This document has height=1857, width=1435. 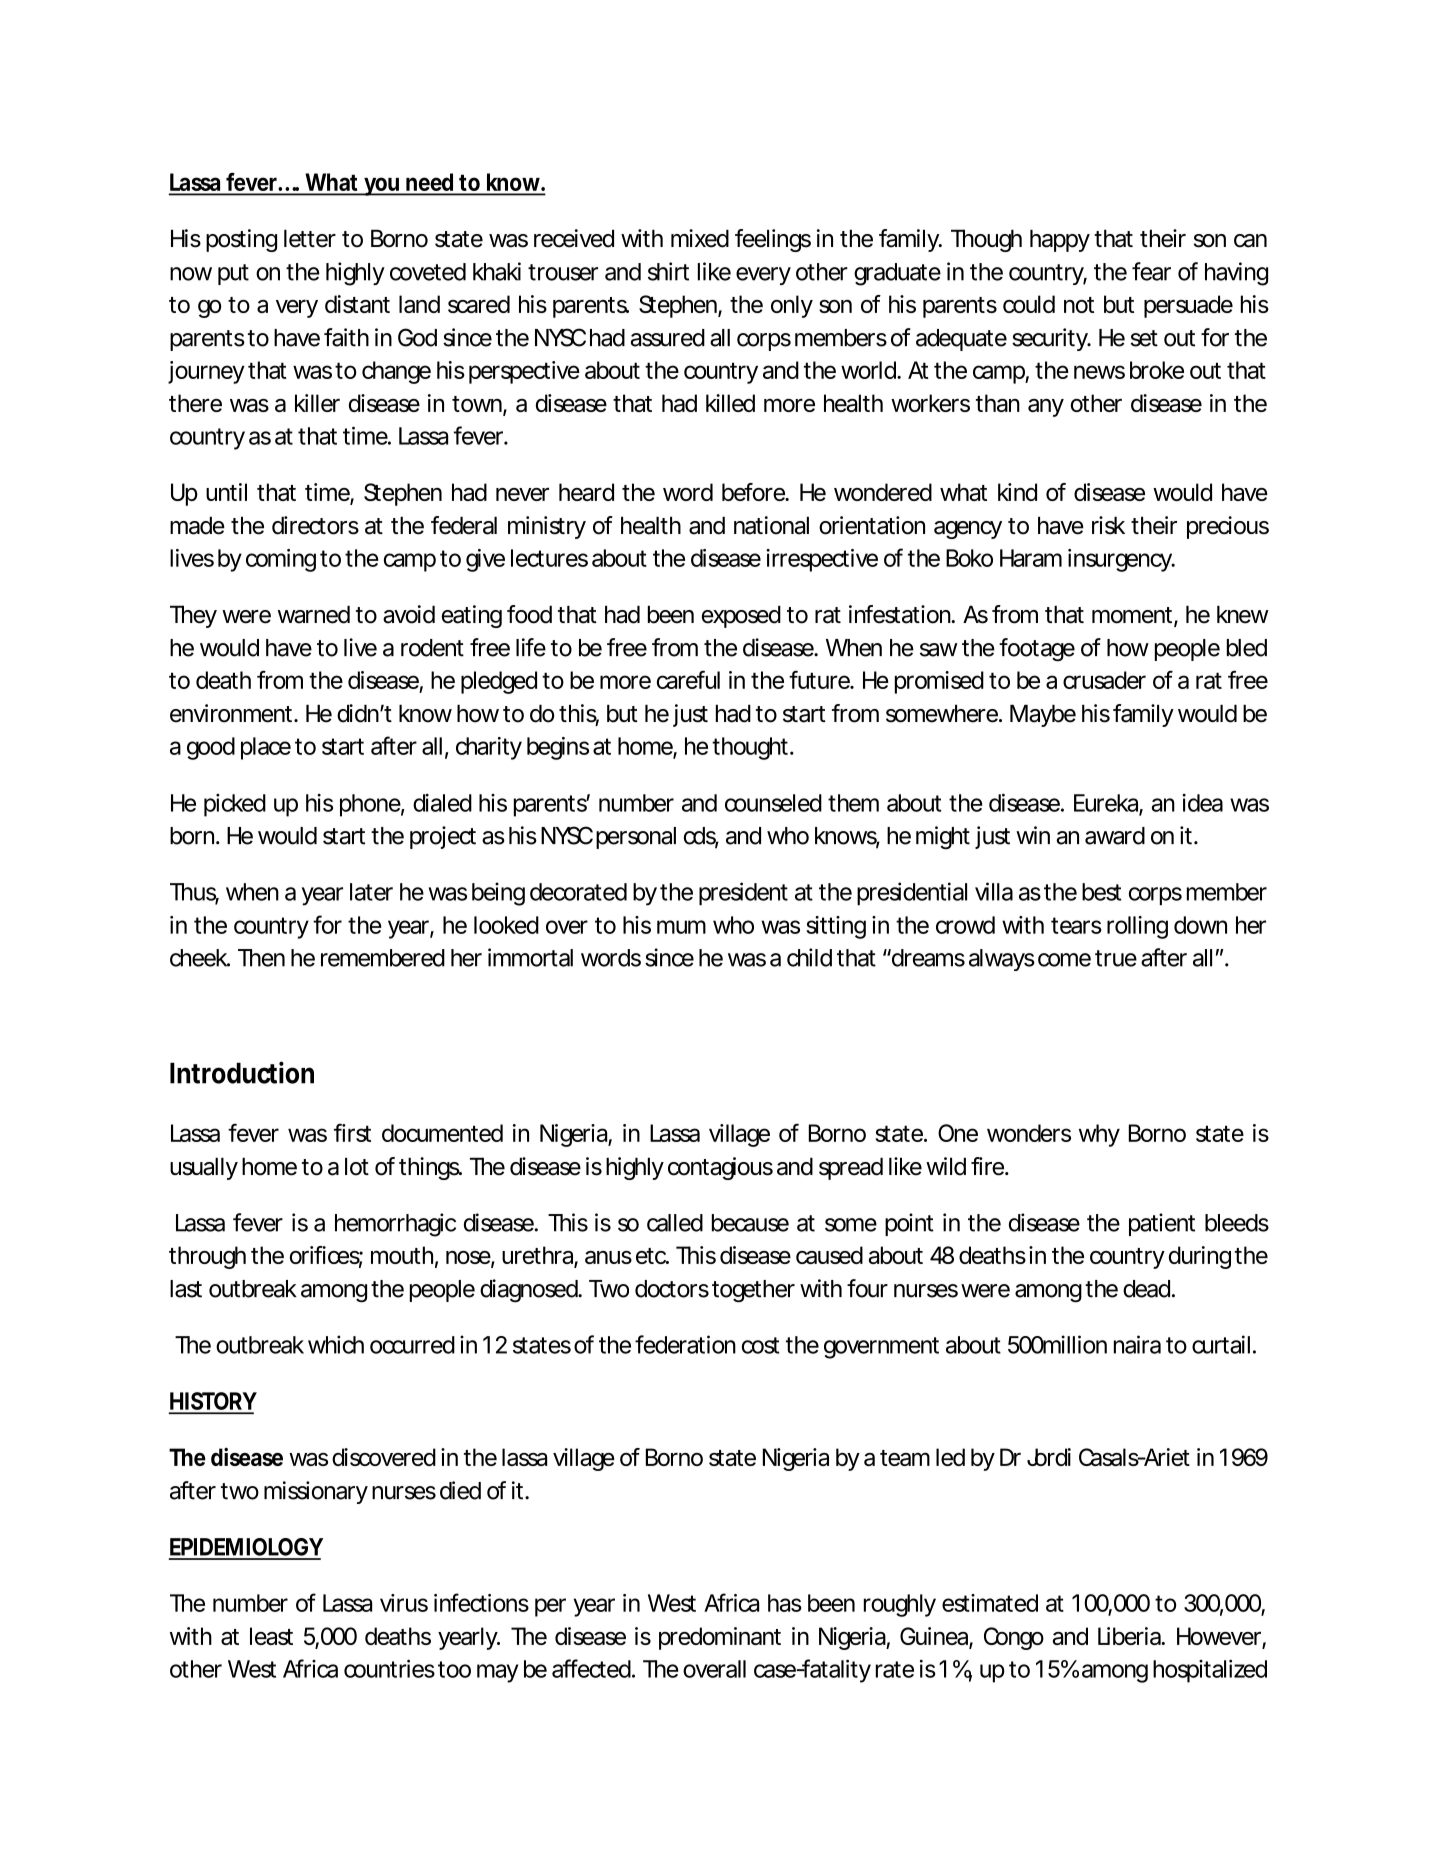 I want to click on national, so click(x=771, y=525).
